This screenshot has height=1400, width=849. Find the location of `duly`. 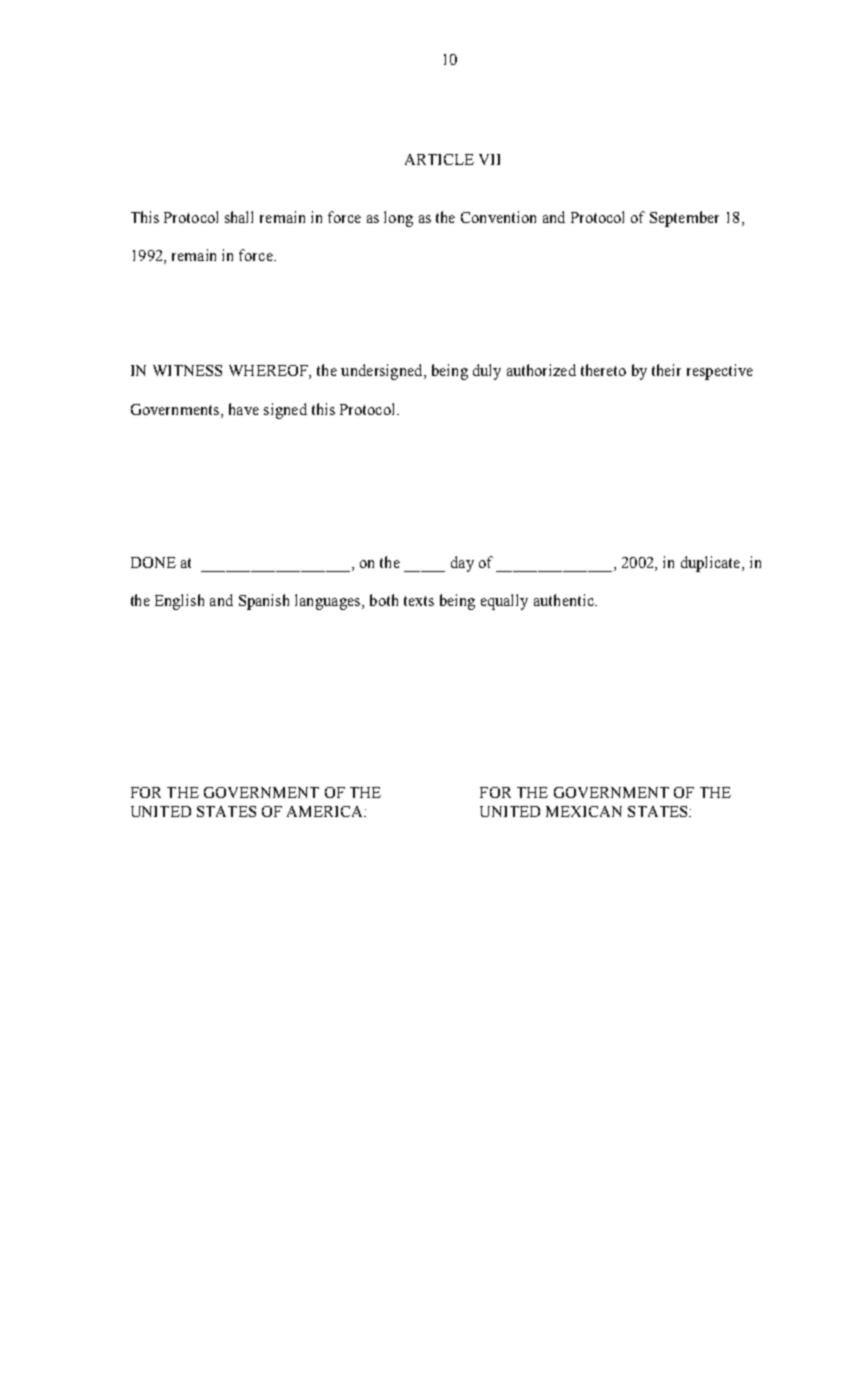

duly is located at coordinates (487, 372).
